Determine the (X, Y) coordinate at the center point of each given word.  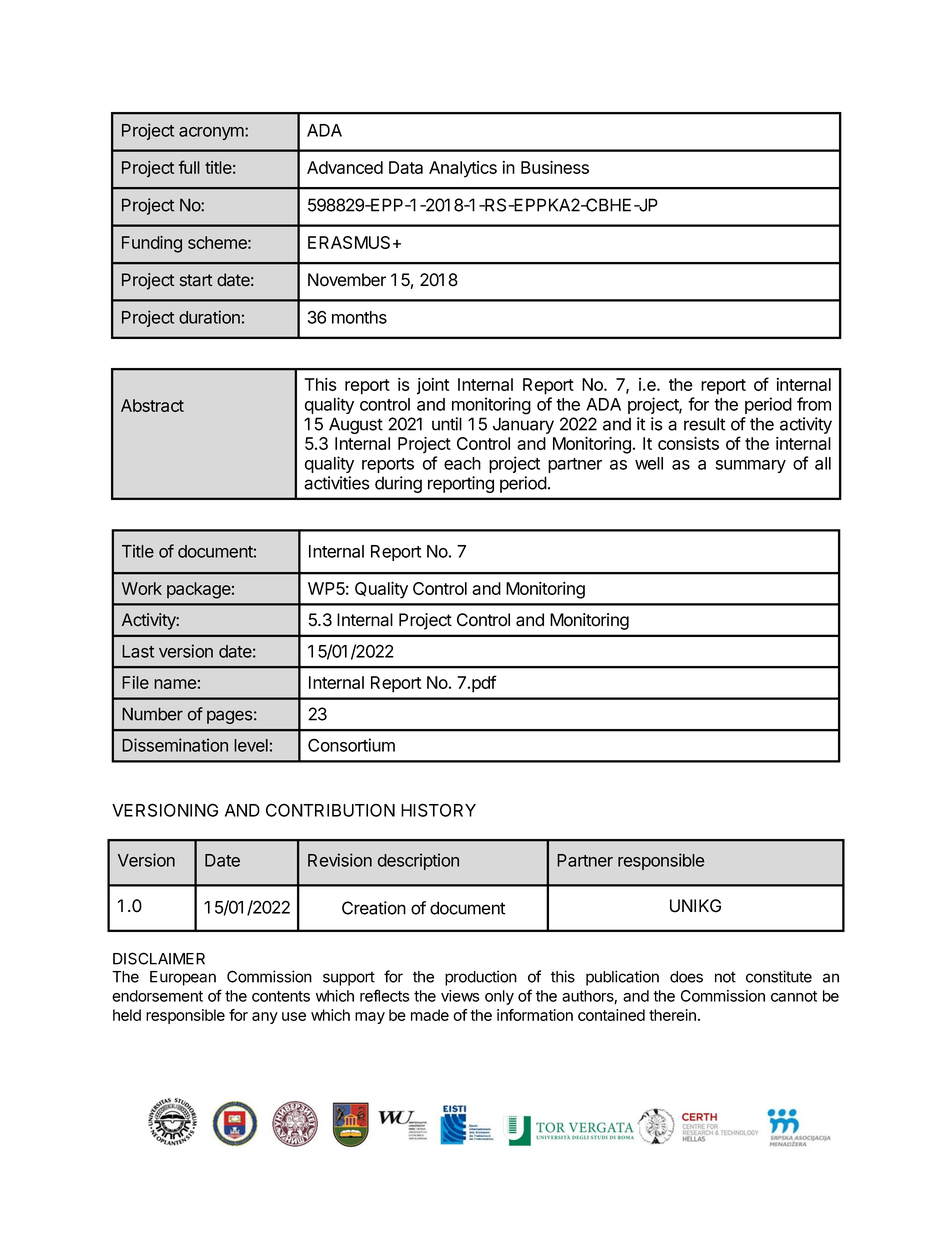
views (460, 996)
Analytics (463, 169)
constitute (779, 976)
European (183, 978)
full (189, 167)
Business (555, 167)
